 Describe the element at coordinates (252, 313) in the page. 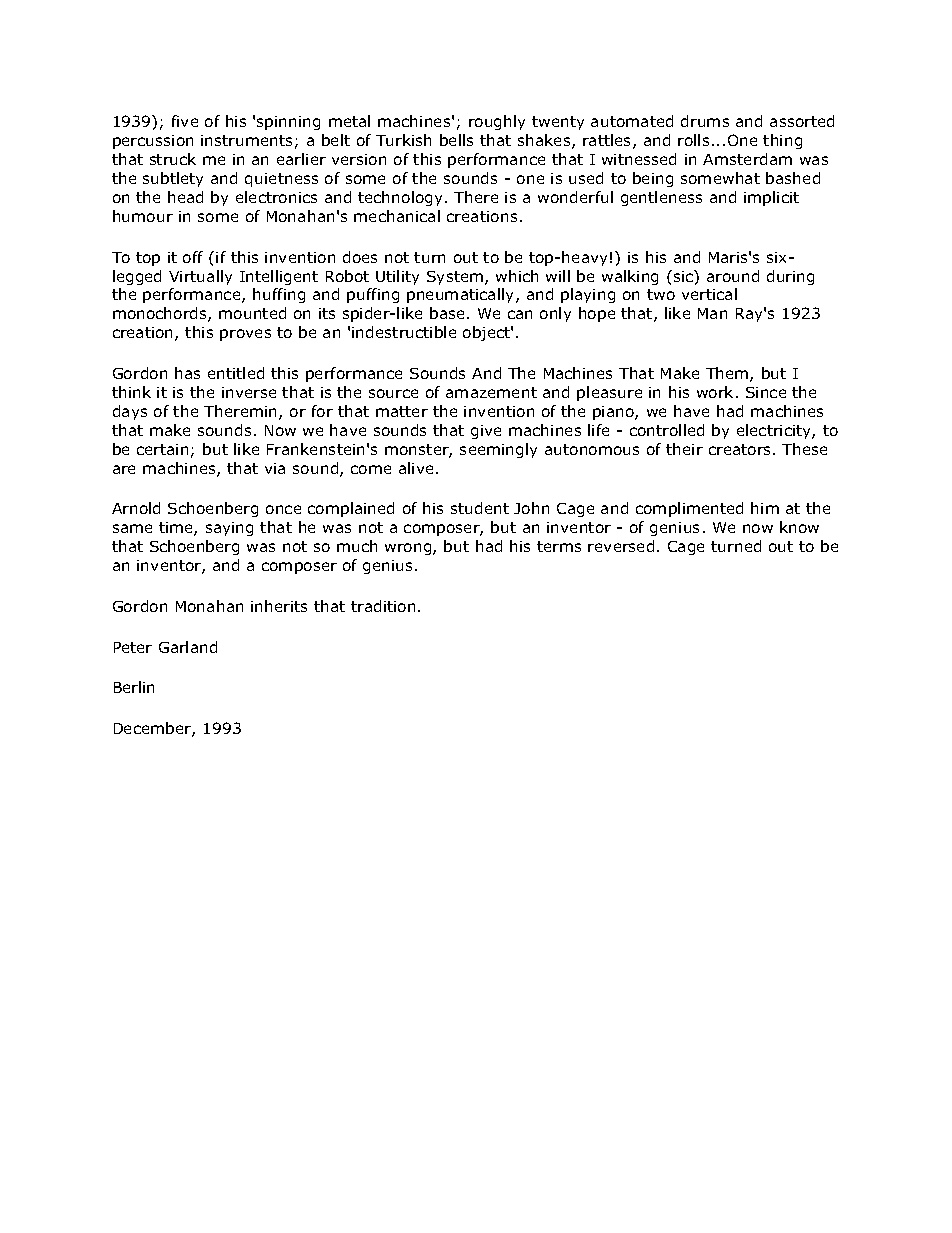

I see `mounted` at that location.
